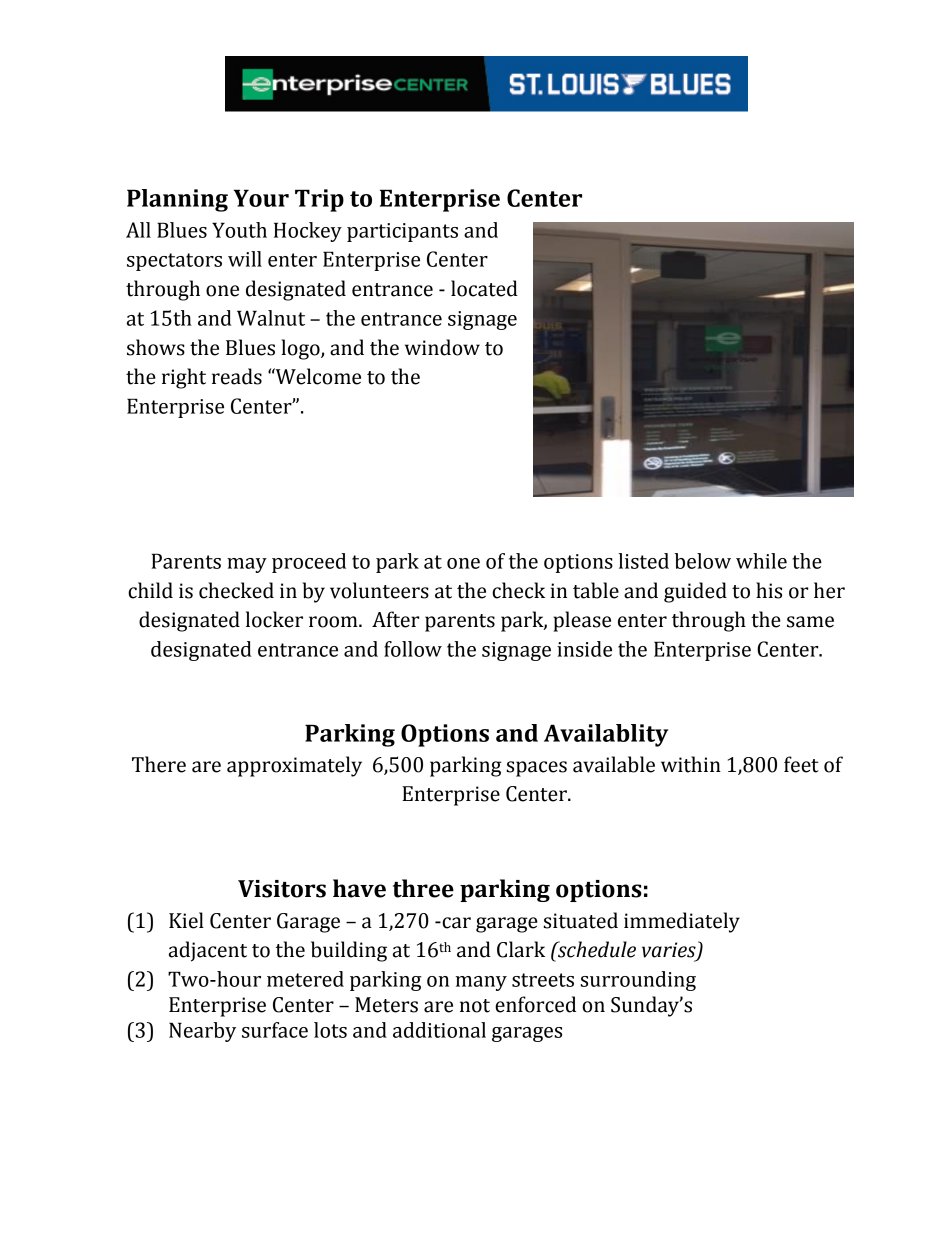 Image resolution: width=952 pixels, height=1233 pixels. Describe the element at coordinates (202, 1032) in the document. I see `Nearby` at that location.
